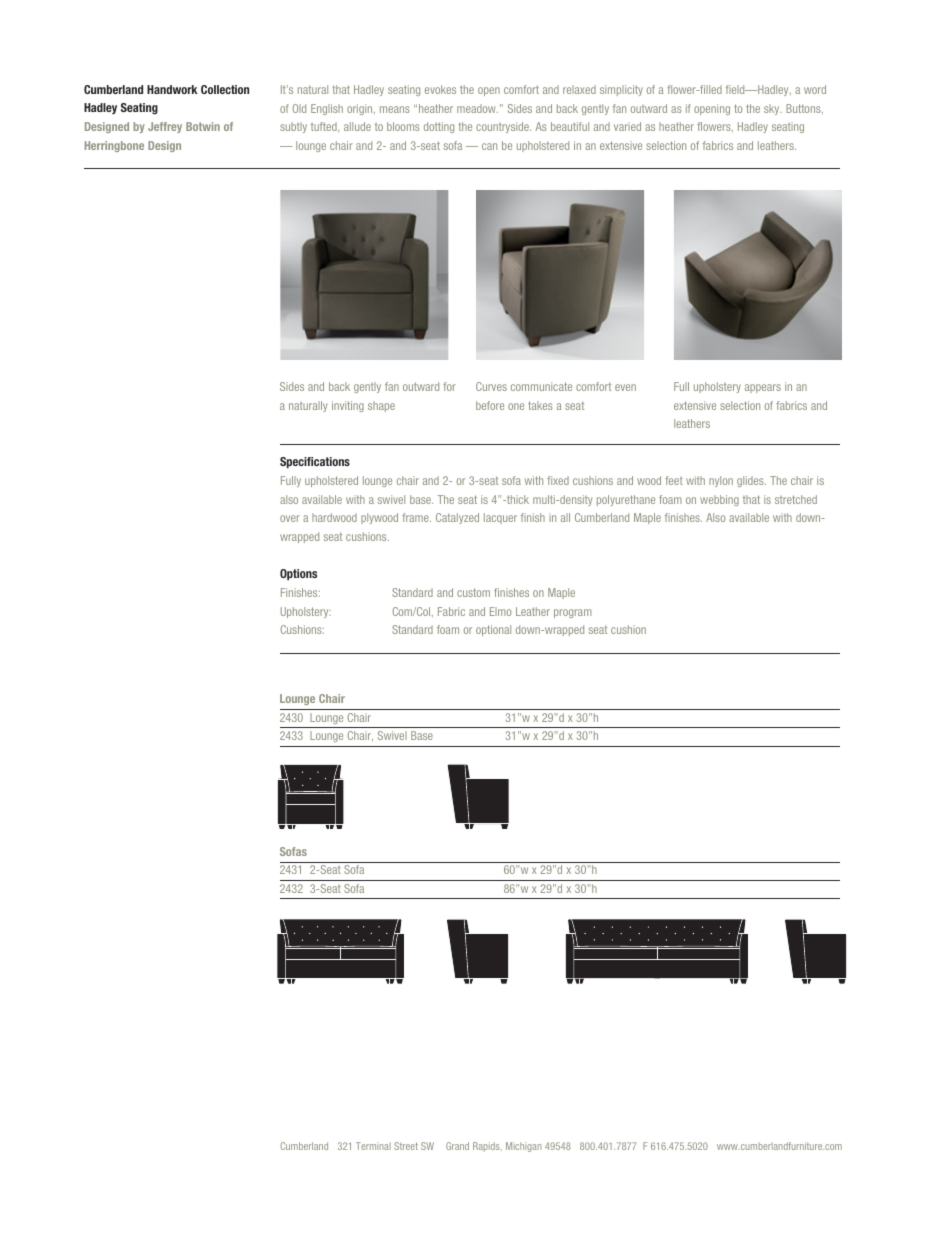 The width and height of the screenshot is (952, 1233). I want to click on Curves, so click(491, 386).
